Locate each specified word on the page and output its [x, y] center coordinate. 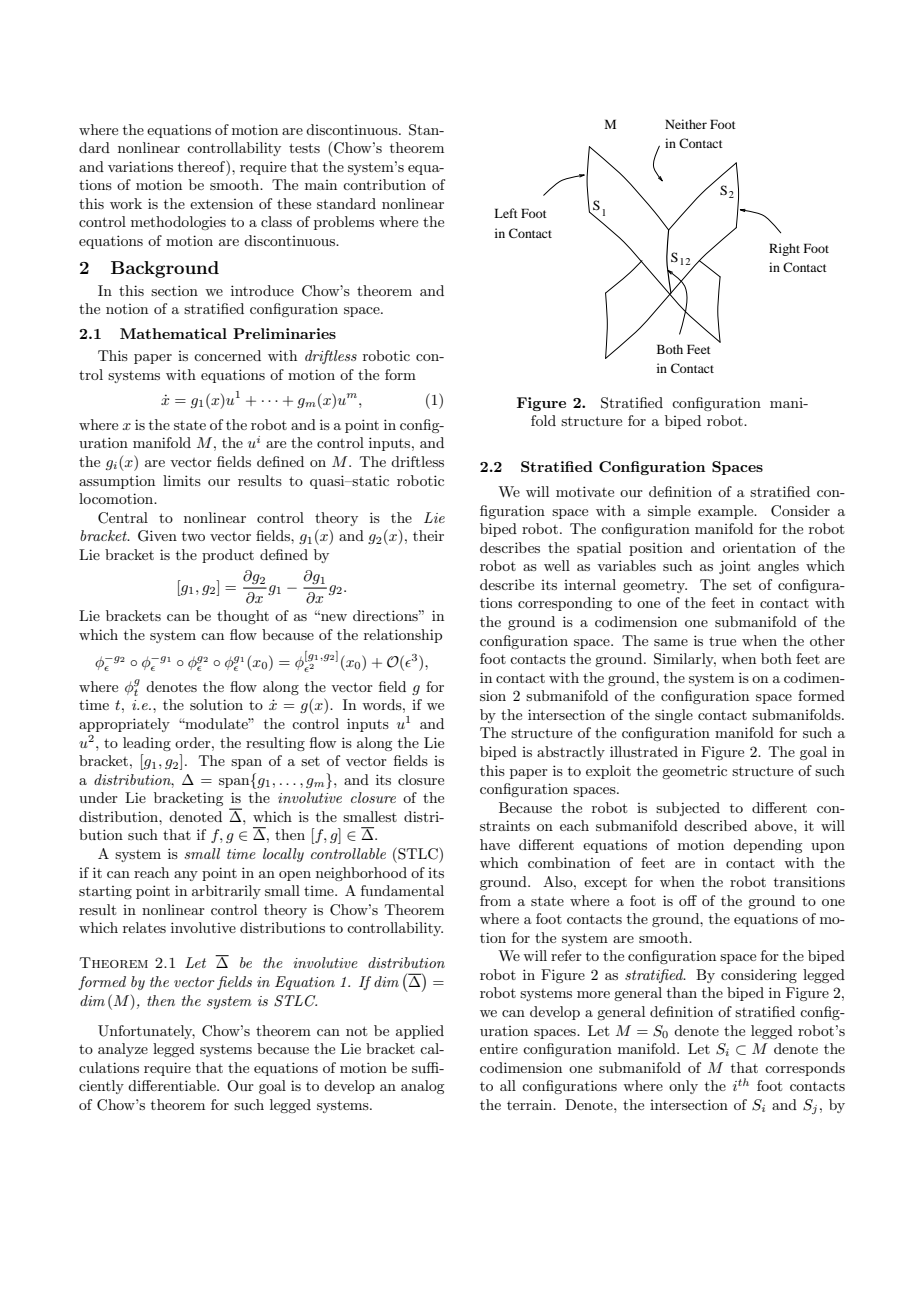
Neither [686, 124]
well [557, 565]
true [722, 641]
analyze [123, 1050]
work [126, 203]
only [683, 1087]
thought [243, 617]
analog [422, 1087]
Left [506, 213]
